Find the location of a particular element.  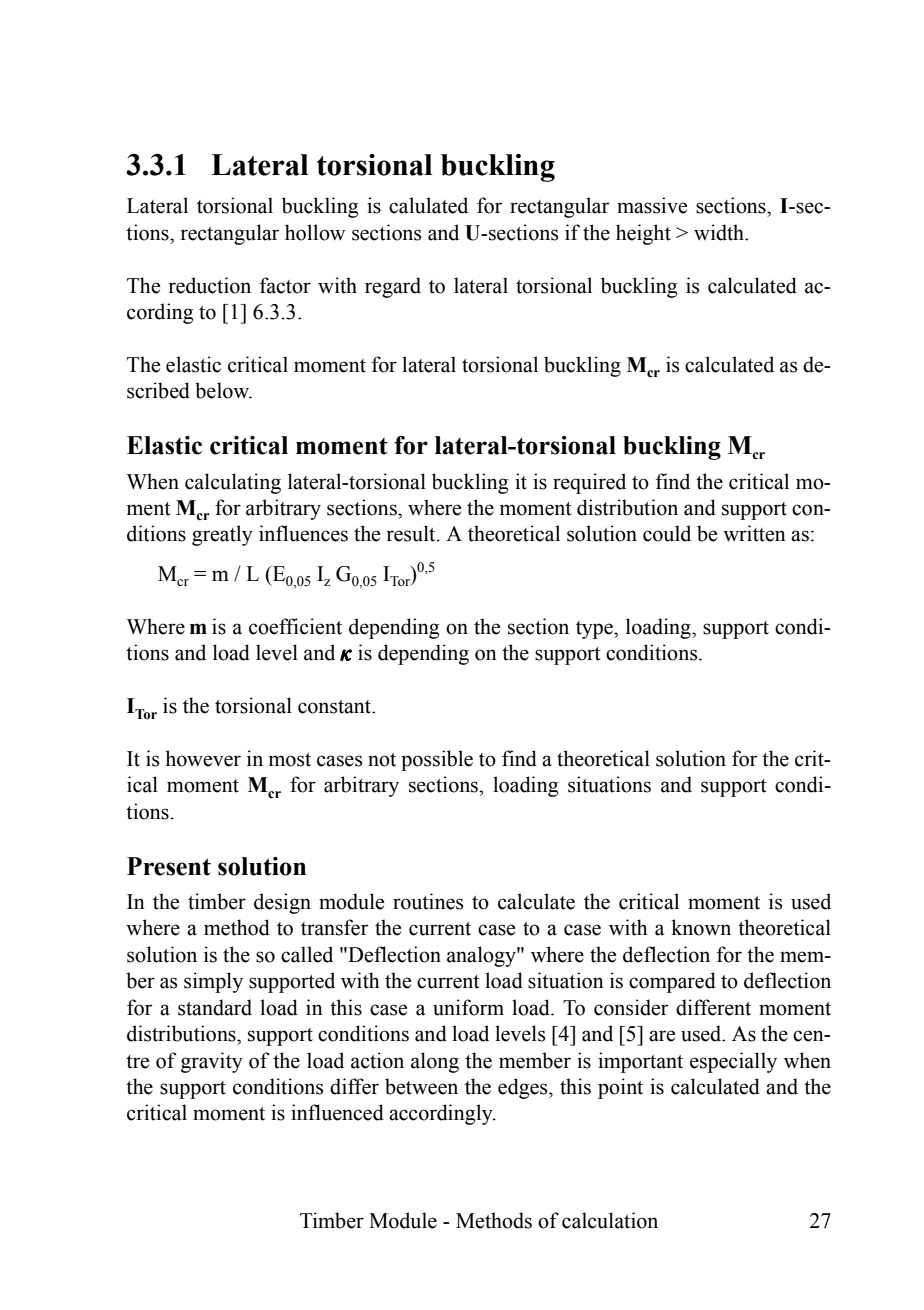

design is located at coordinates (282, 903).
